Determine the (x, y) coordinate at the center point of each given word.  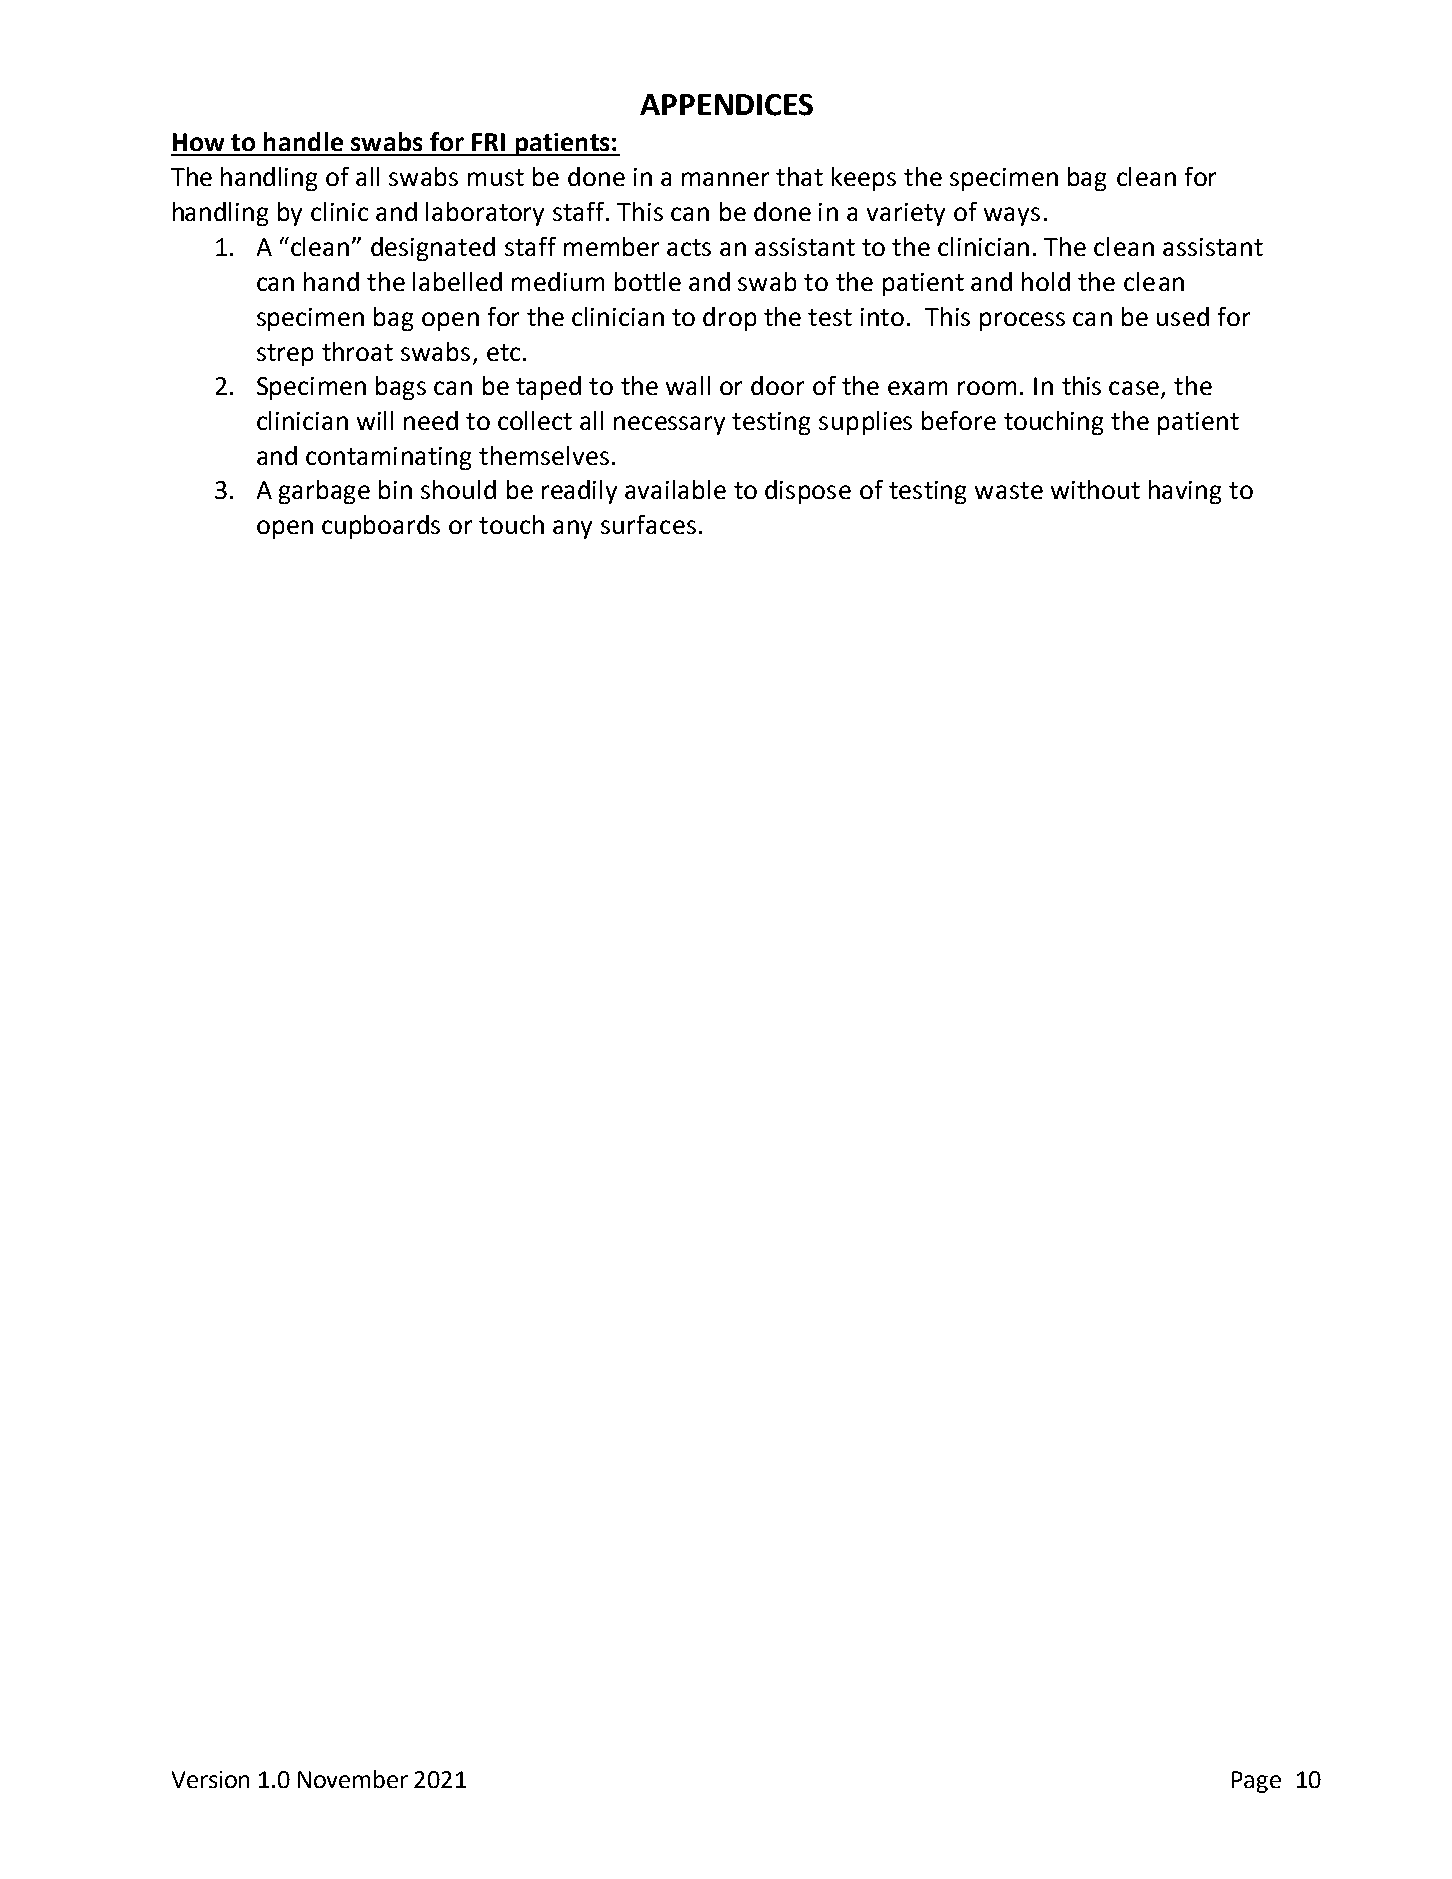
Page (1256, 1782)
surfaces (648, 524)
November (353, 1779)
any (572, 529)
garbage (324, 492)
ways (1012, 216)
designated (433, 249)
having (1185, 492)
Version (210, 1779)
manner (725, 179)
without (1095, 489)
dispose (808, 492)
